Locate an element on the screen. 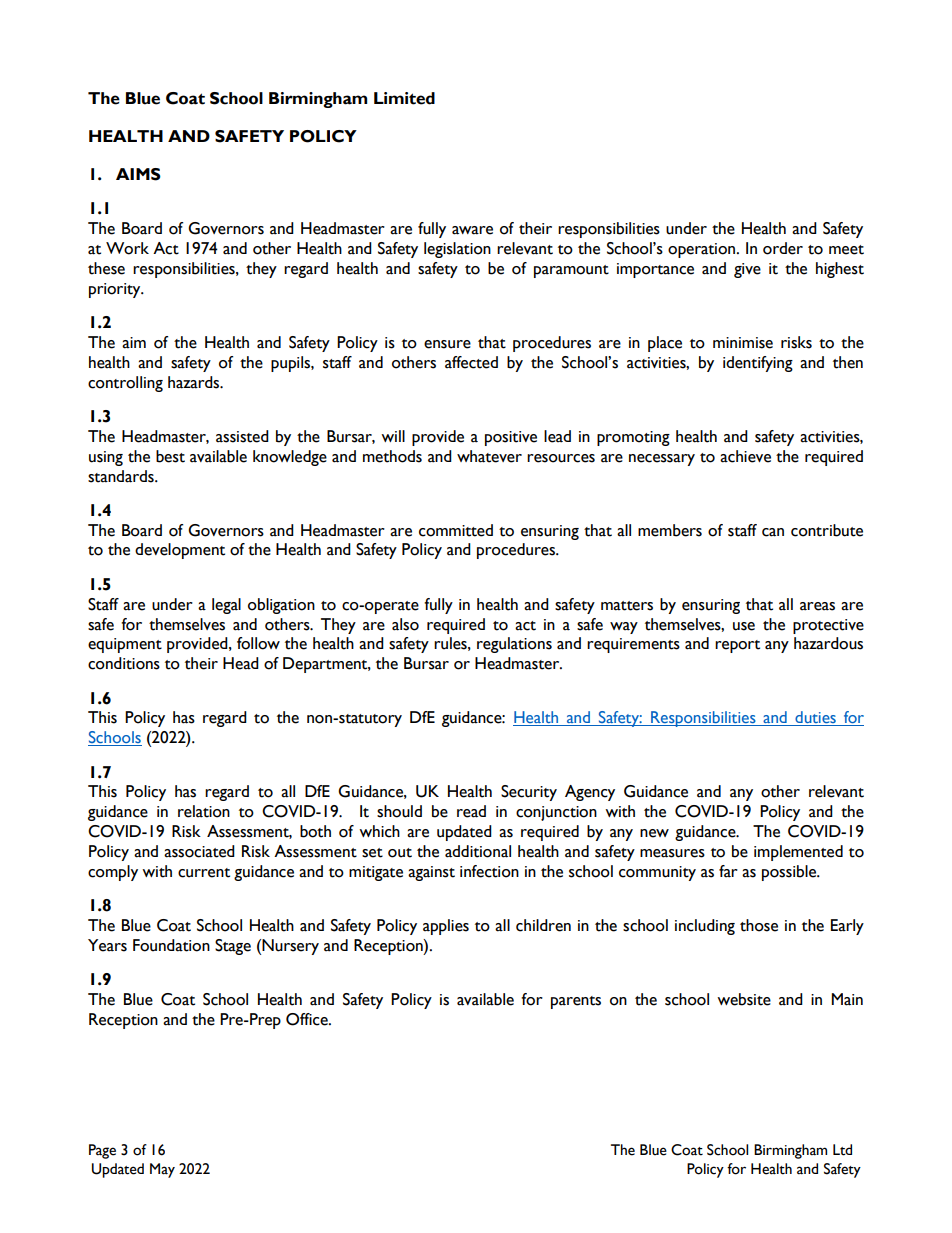 Image resolution: width=952 pixels, height=1233 pixels. order is located at coordinates (783, 248).
